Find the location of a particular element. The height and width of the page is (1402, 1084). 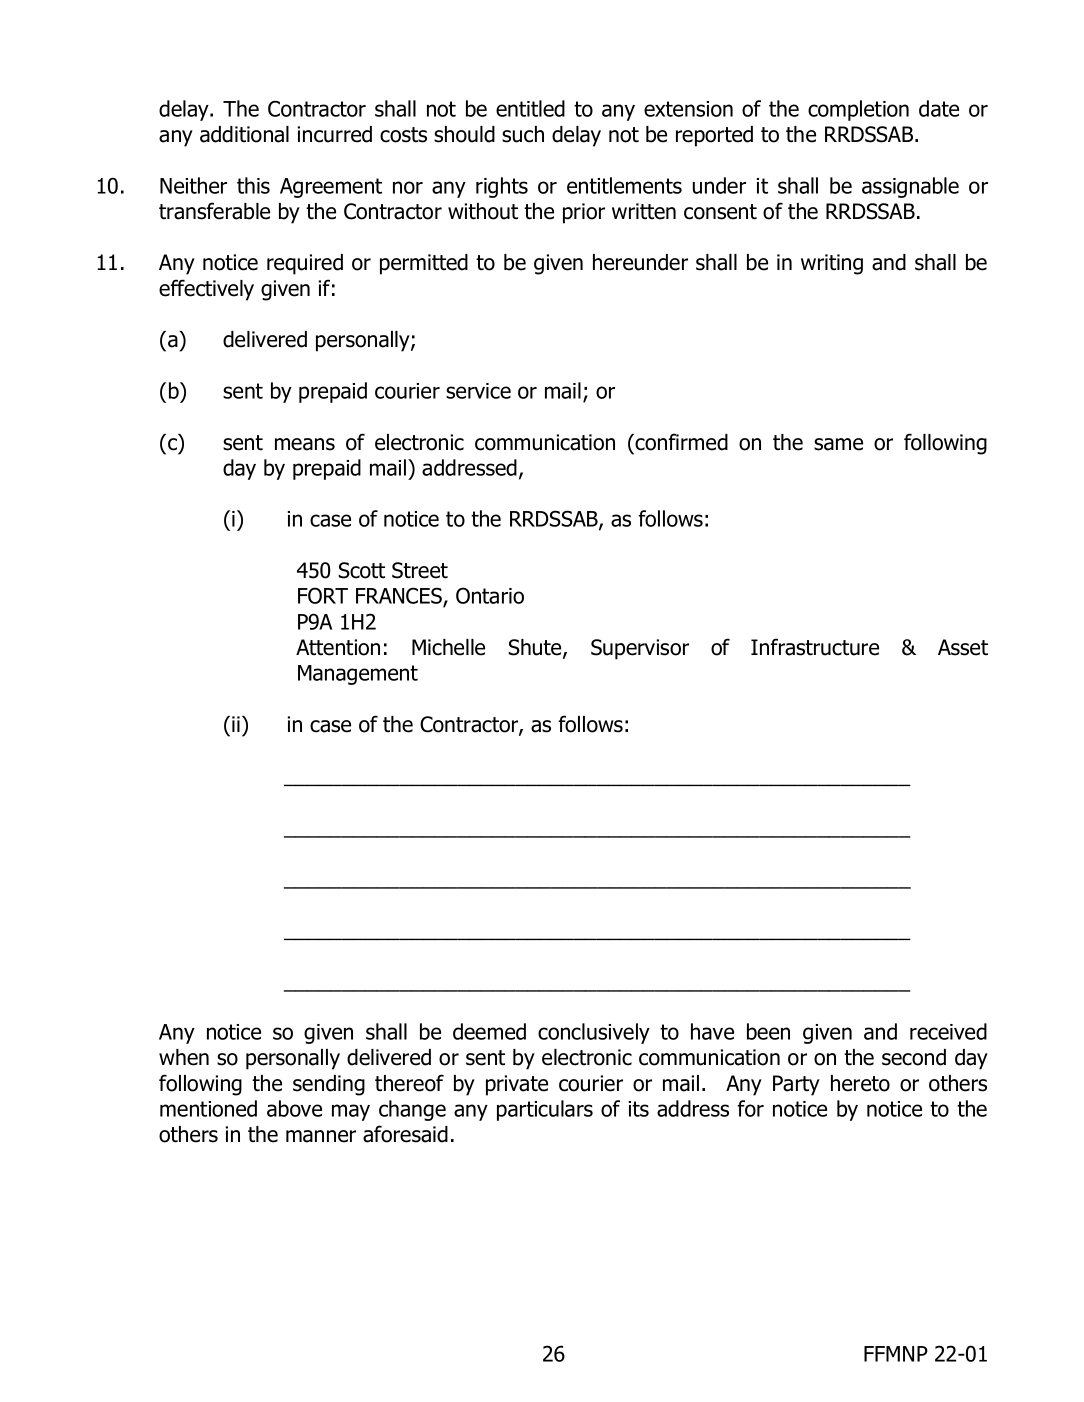

Infrastructure is located at coordinates (815, 647).
